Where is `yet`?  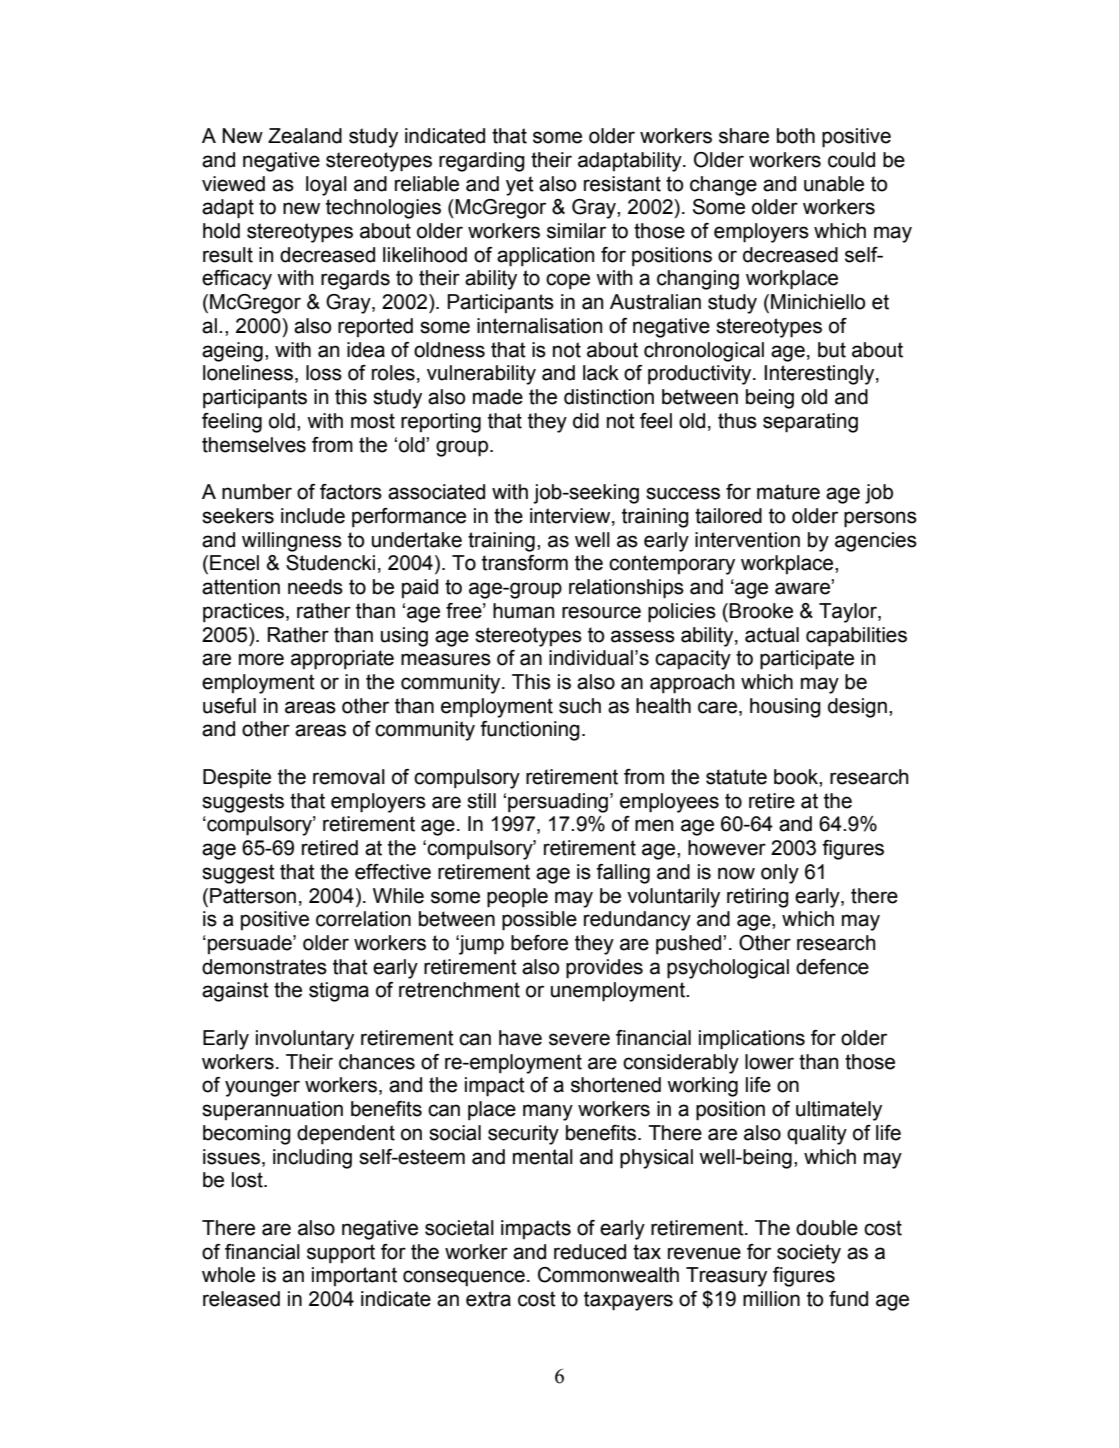
yet is located at coordinates (520, 186).
